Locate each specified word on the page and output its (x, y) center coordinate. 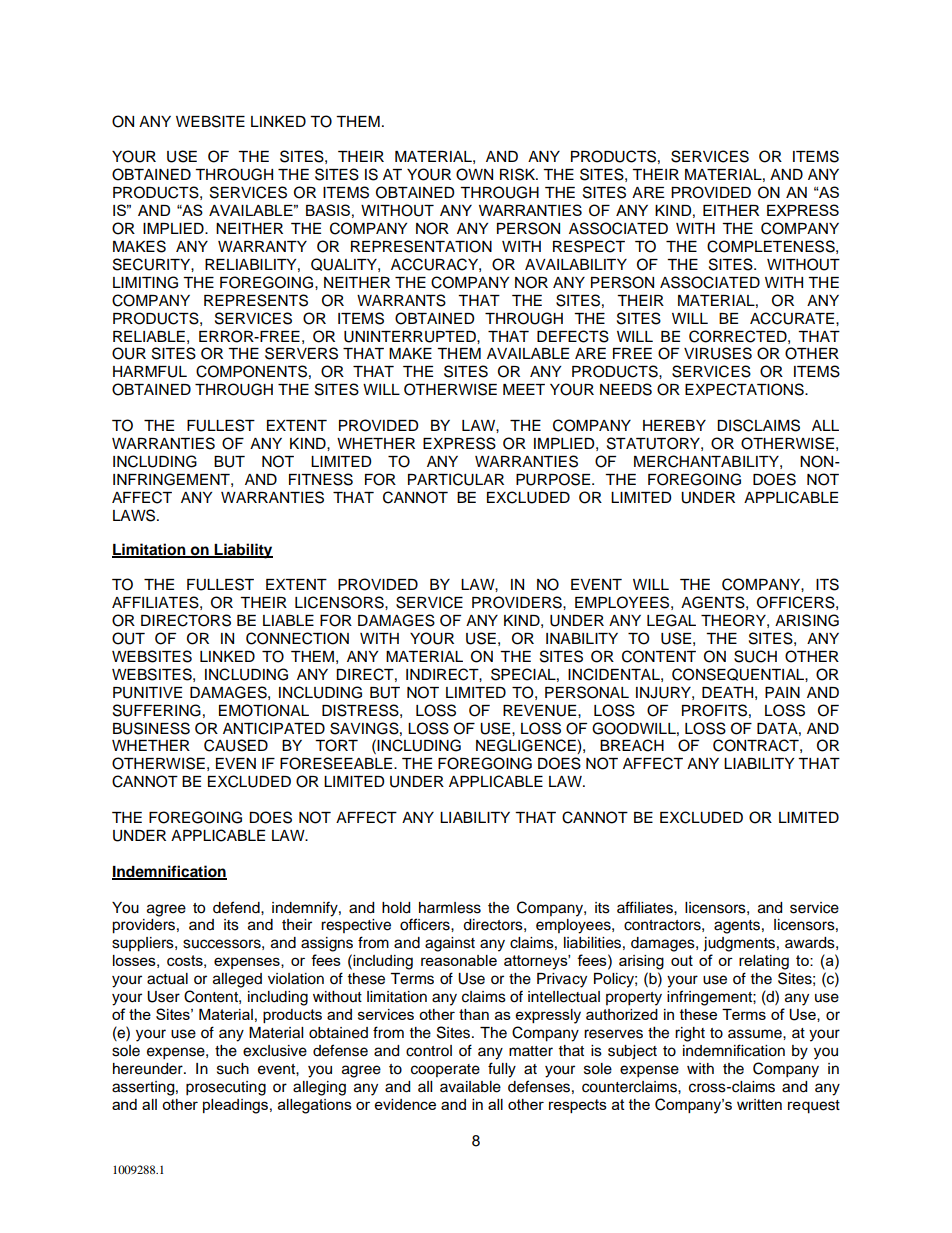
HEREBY (674, 425)
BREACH (632, 745)
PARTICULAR (456, 479)
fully (502, 1070)
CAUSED (236, 745)
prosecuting (226, 1088)
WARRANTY (262, 246)
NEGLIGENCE (527, 746)
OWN (474, 174)
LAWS (135, 515)
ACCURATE (793, 318)
